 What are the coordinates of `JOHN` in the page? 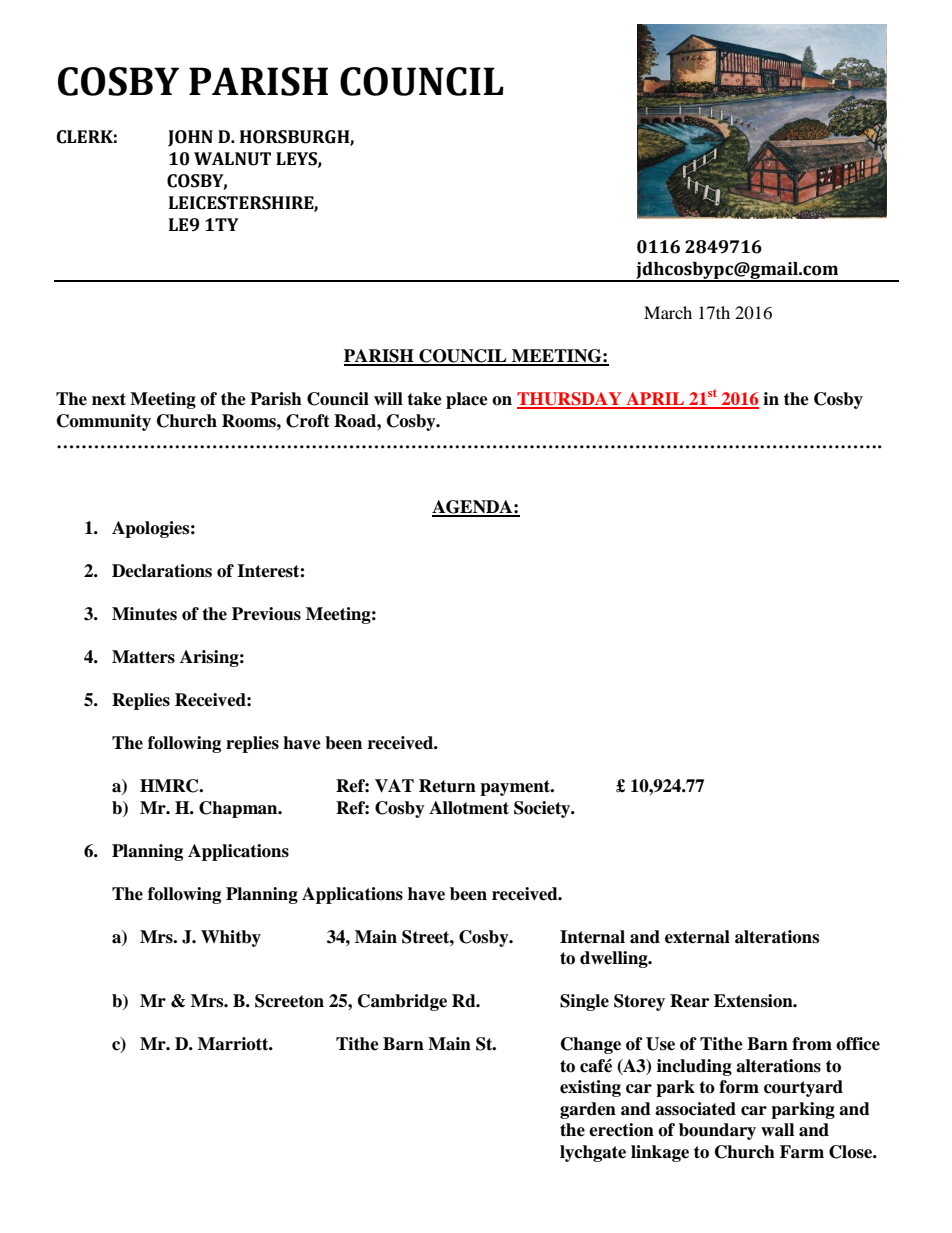 It's located at (190, 138).
